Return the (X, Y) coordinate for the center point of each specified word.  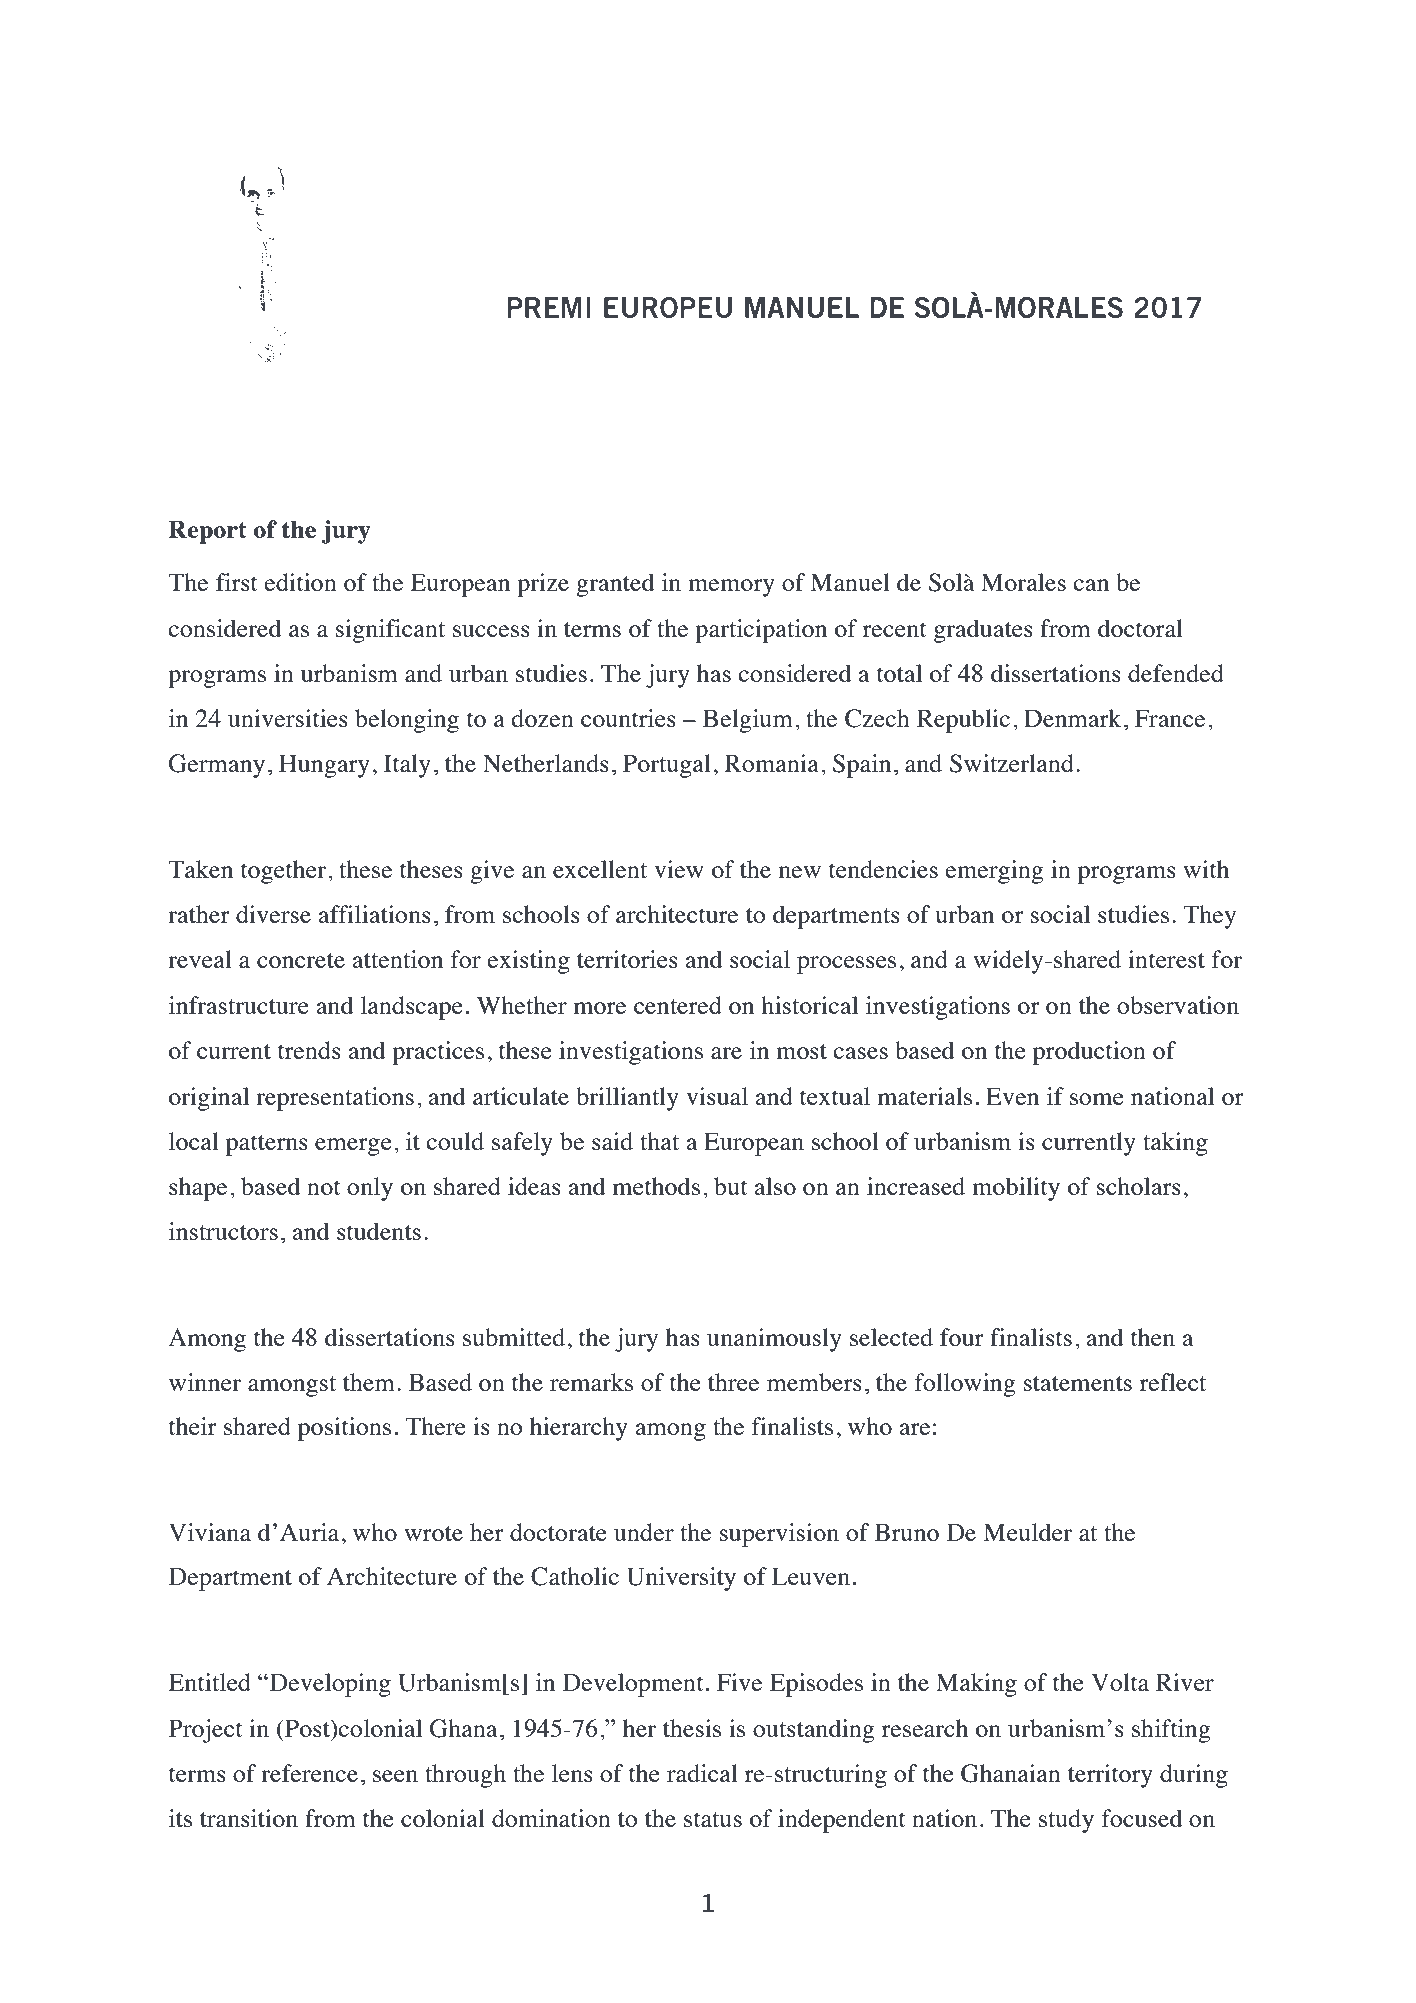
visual (717, 1096)
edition (300, 582)
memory (731, 588)
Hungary (324, 766)
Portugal (667, 766)
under (644, 1532)
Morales (1023, 582)
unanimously (774, 1340)
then (1153, 1337)
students (379, 1231)
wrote (433, 1533)
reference (309, 1773)
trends (309, 1050)
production (1089, 1053)
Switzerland (1012, 763)
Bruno (907, 1532)
